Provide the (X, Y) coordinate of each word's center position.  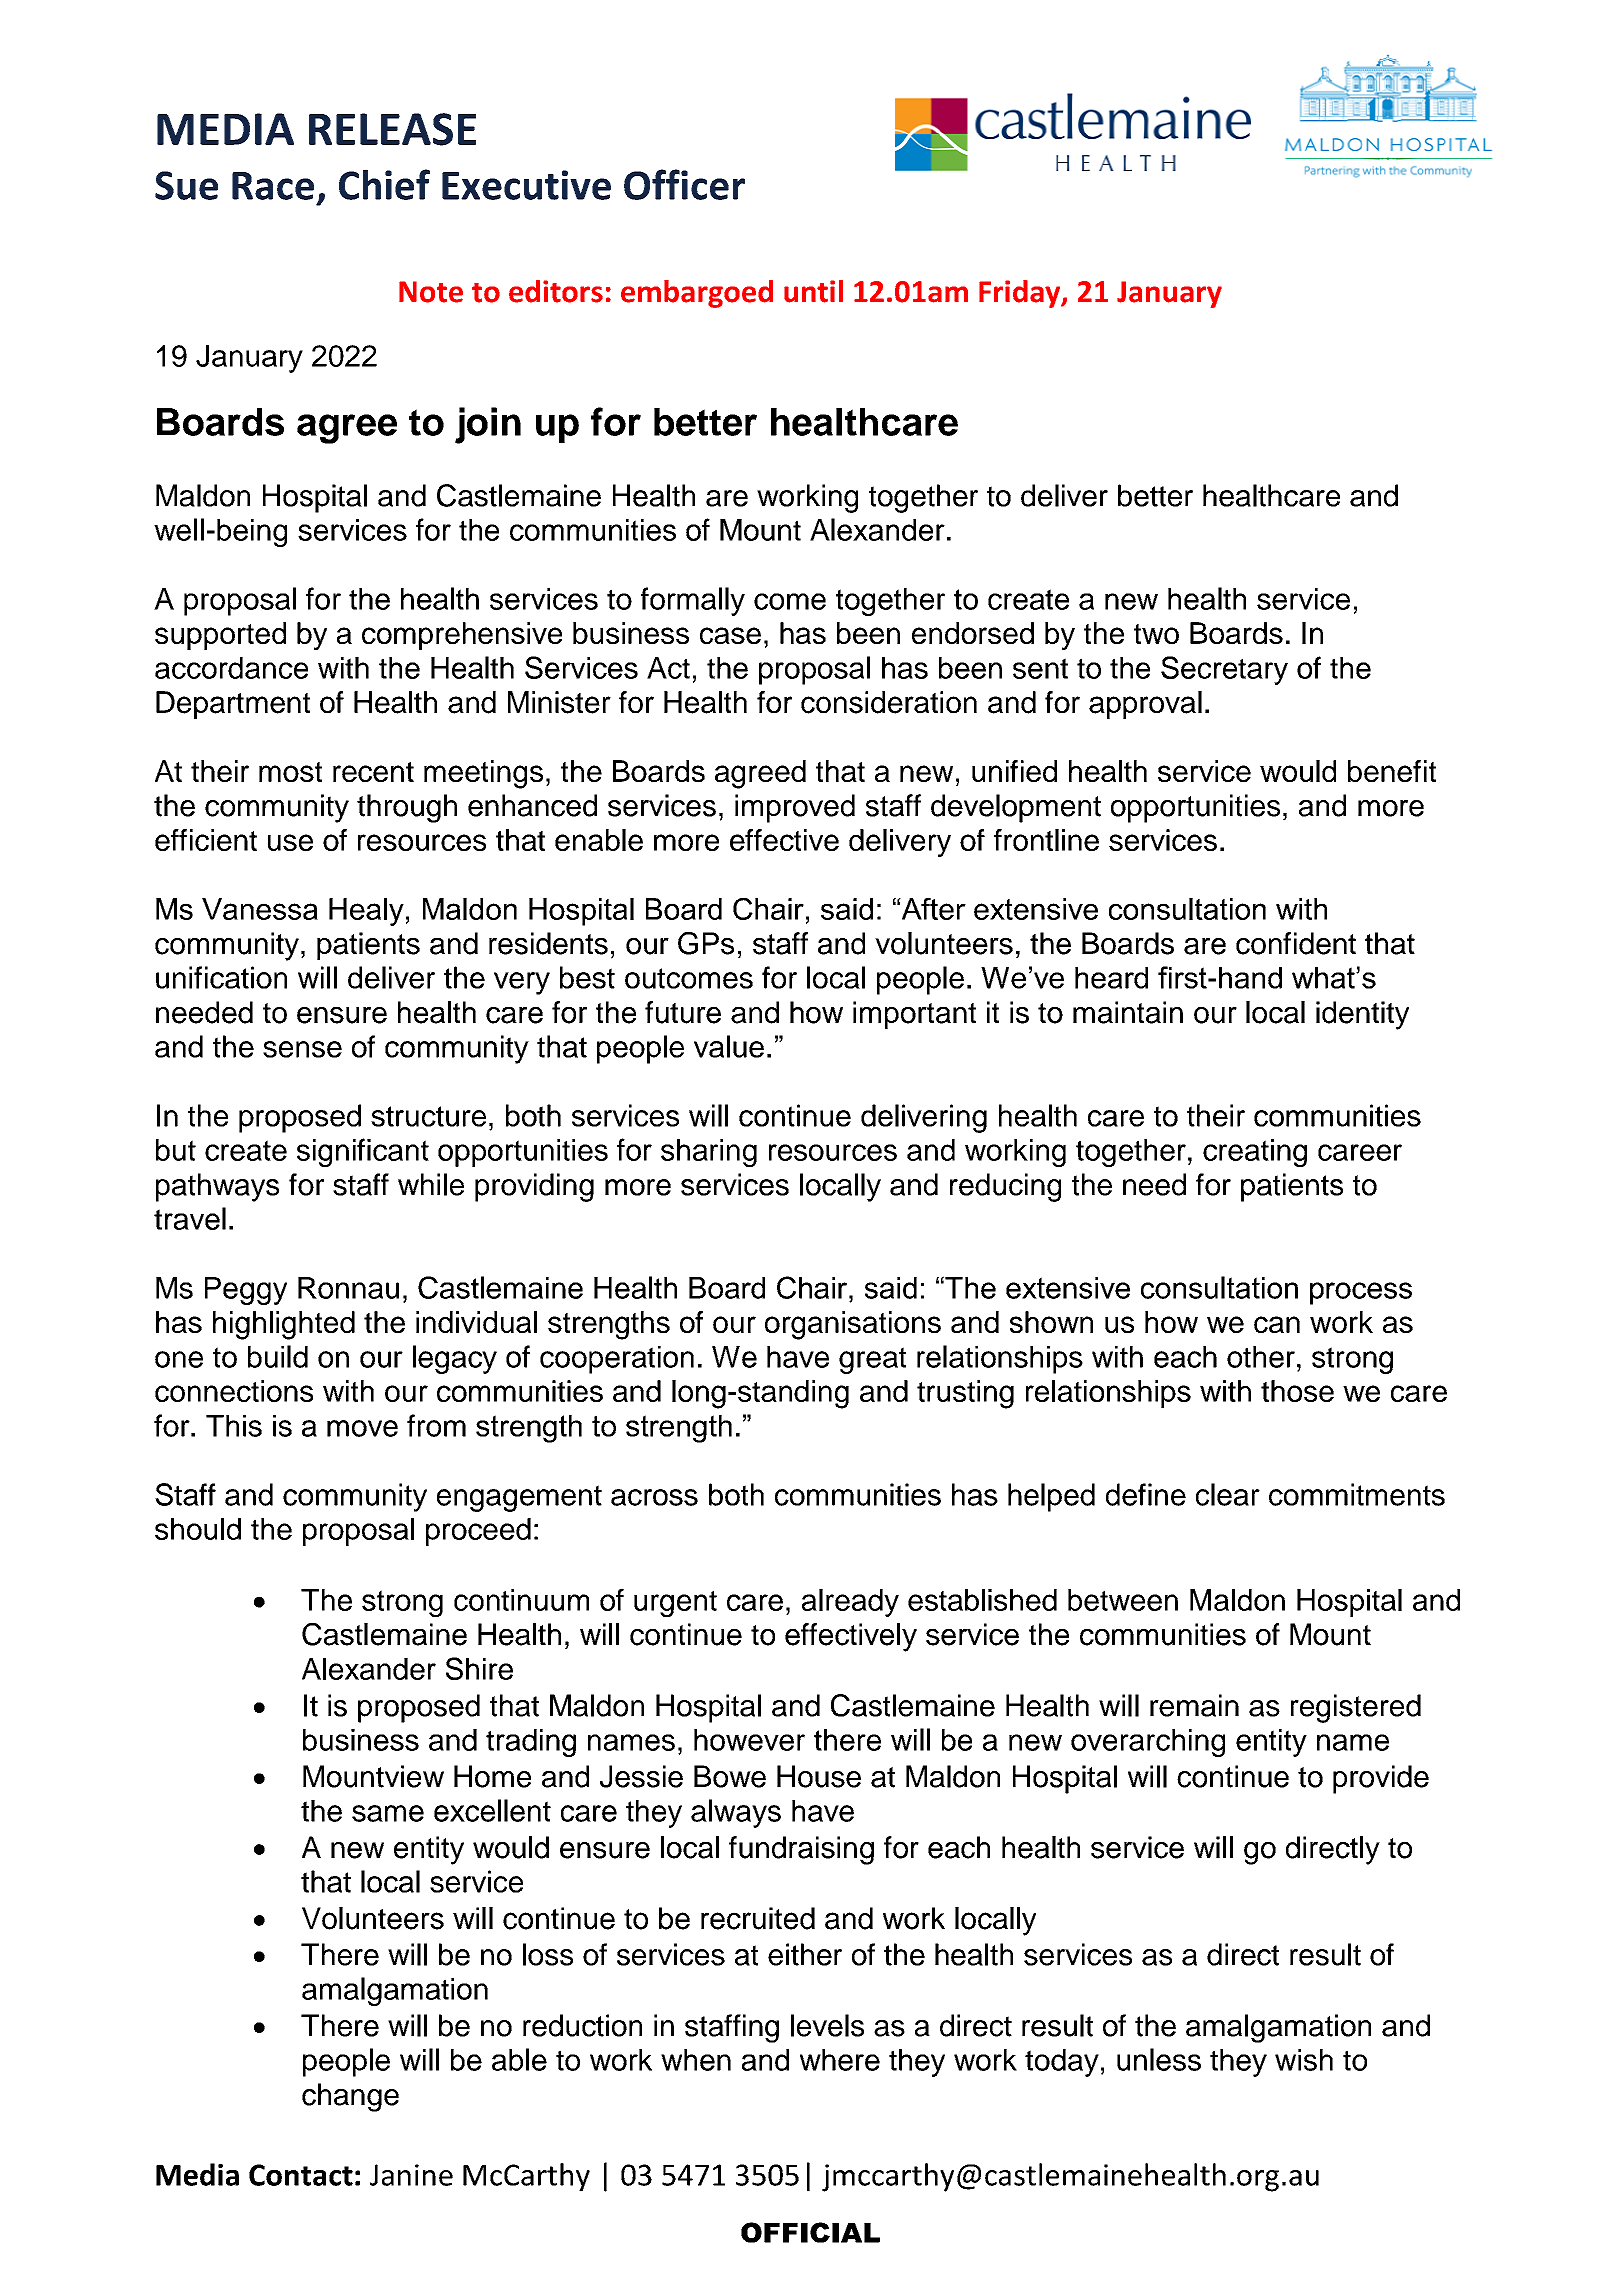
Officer (684, 184)
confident (1296, 943)
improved (795, 808)
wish (1304, 2060)
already (850, 1603)
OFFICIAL (810, 2232)
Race (273, 186)
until (813, 291)
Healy (366, 912)
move (362, 1428)
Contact (301, 2175)
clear (1228, 1494)
